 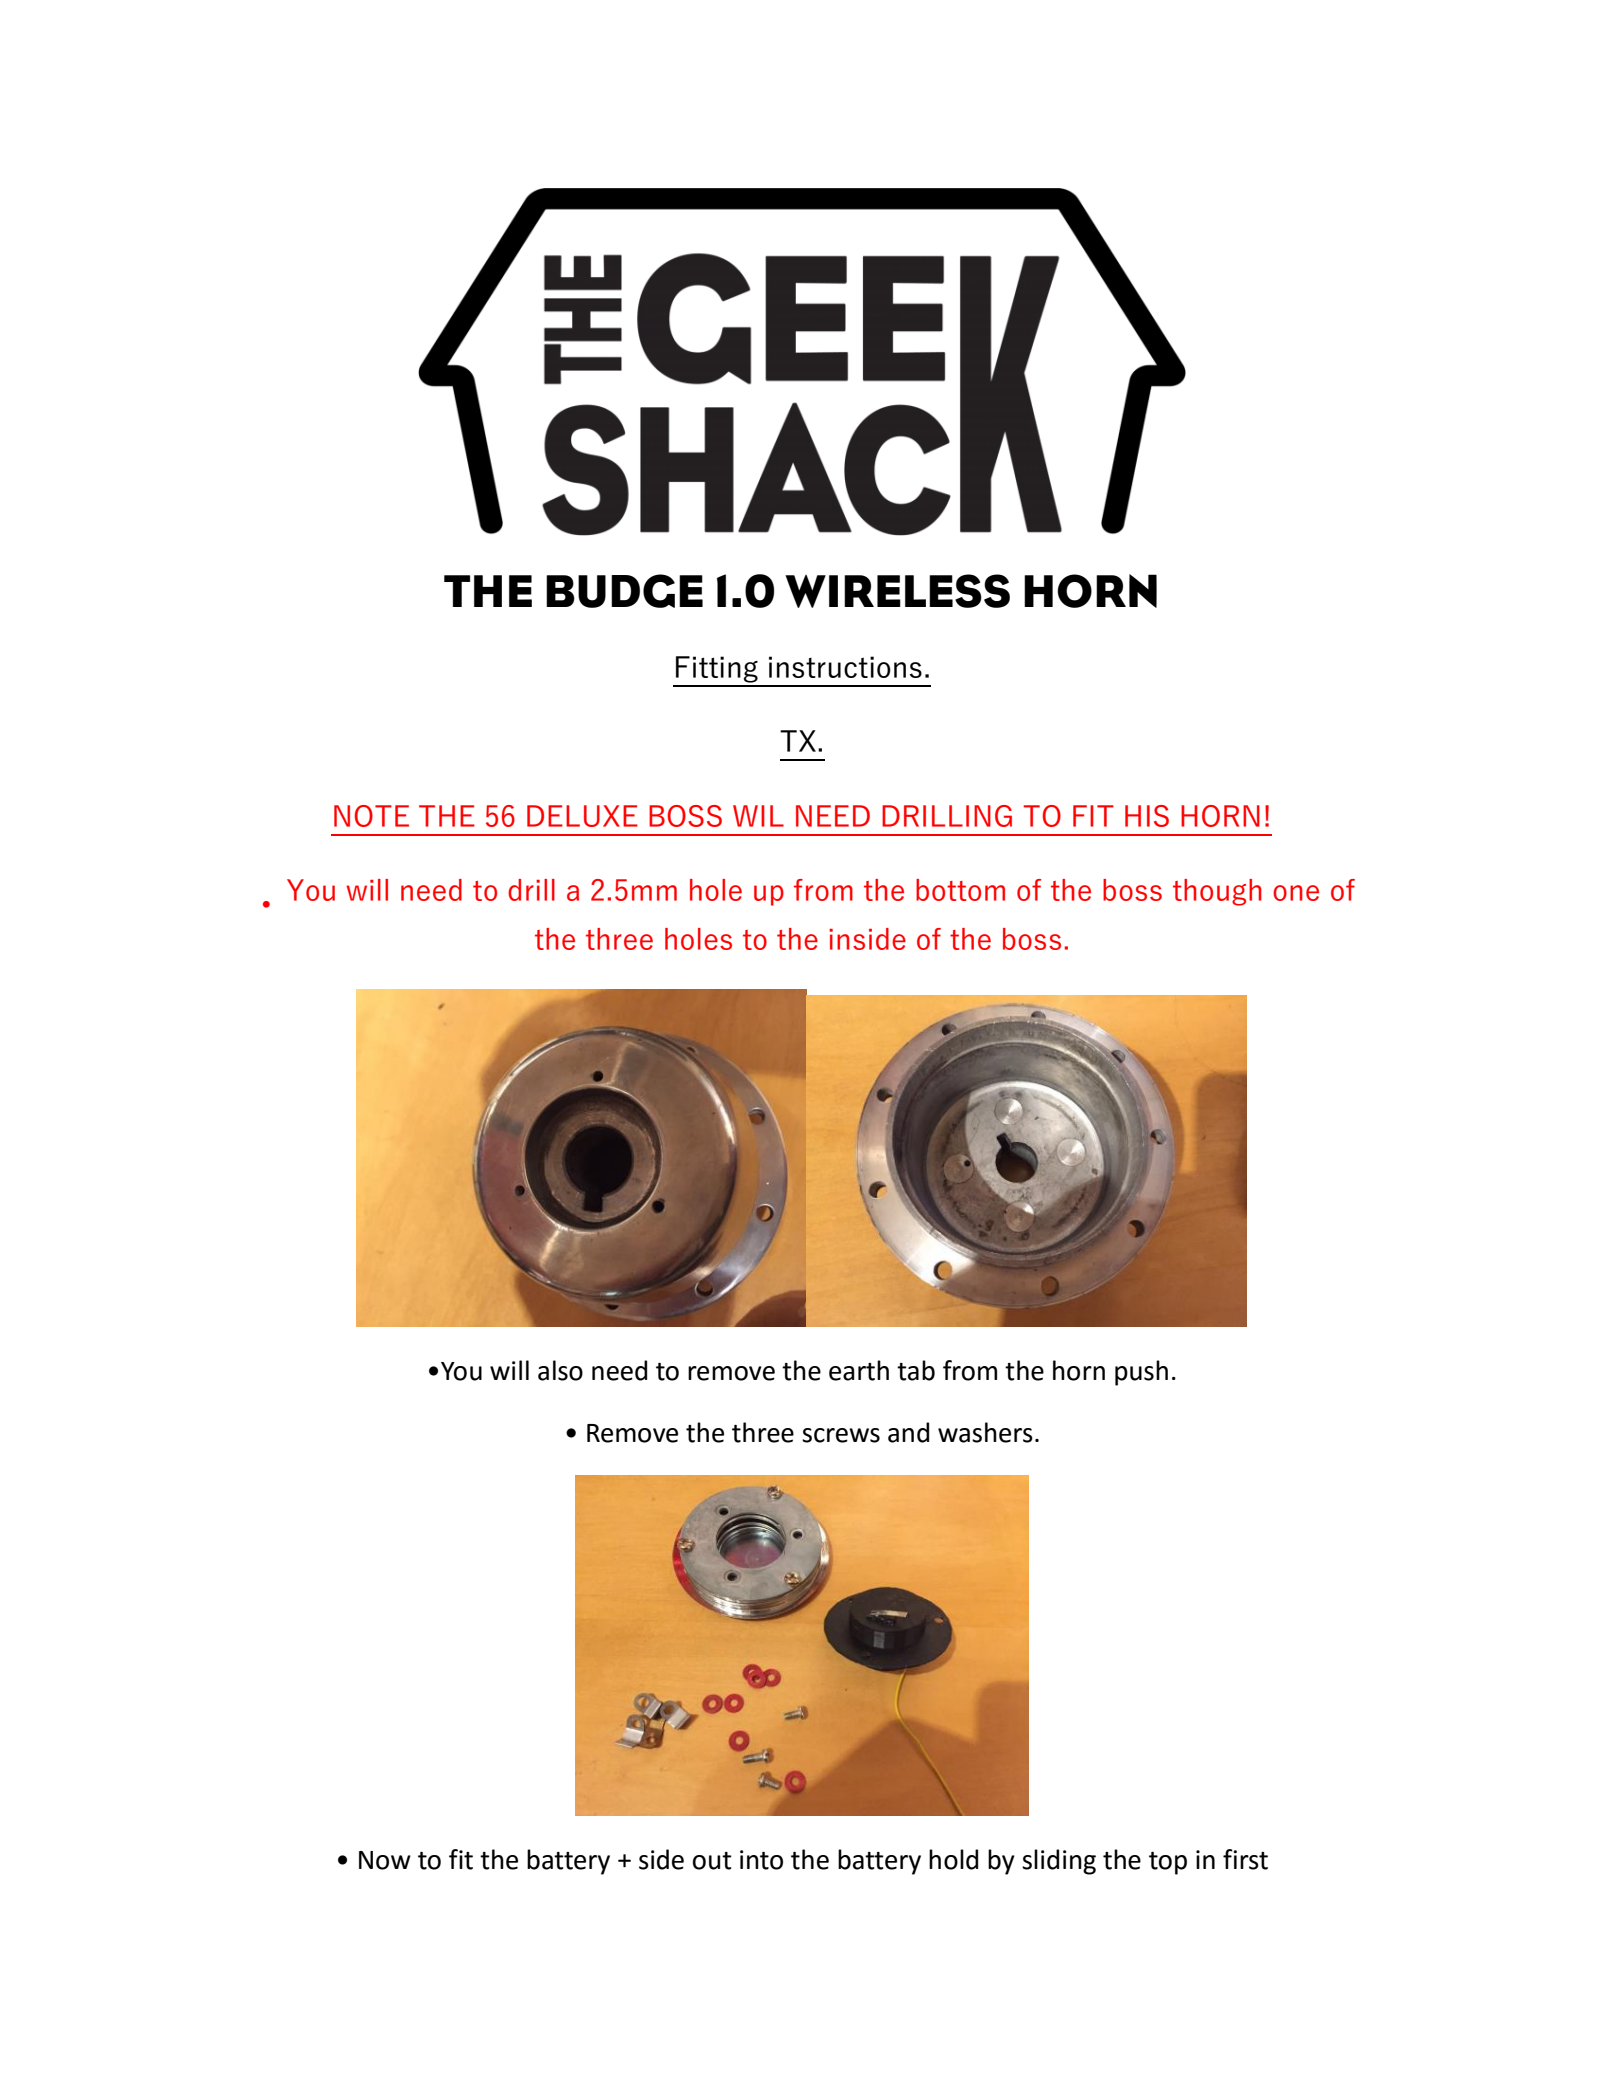 I want to click on HIS, so click(x=1147, y=816).
